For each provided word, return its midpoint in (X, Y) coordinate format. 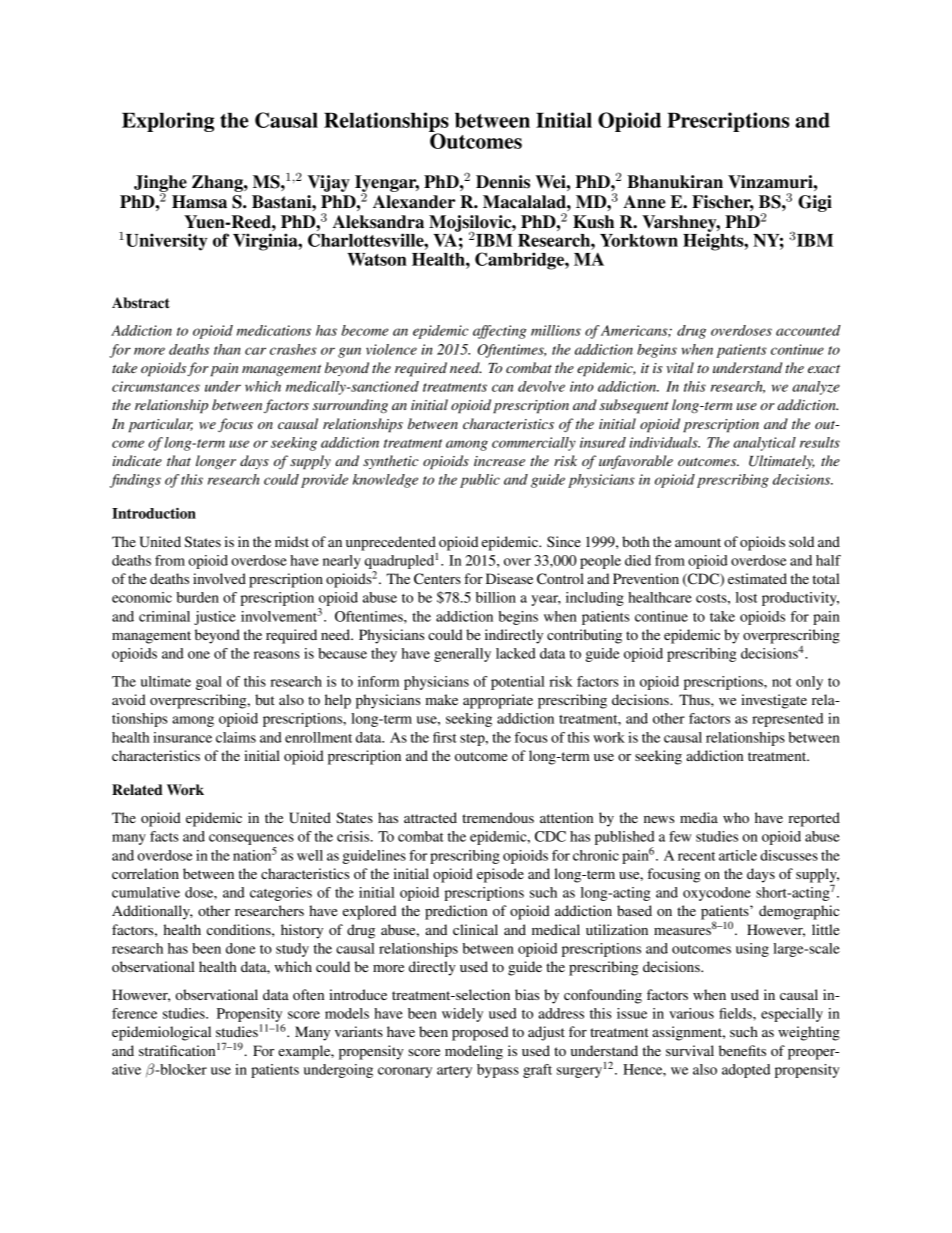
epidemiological (161, 1033)
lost (747, 597)
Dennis (503, 182)
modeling (474, 1052)
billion (496, 597)
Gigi (815, 203)
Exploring (168, 122)
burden (197, 597)
